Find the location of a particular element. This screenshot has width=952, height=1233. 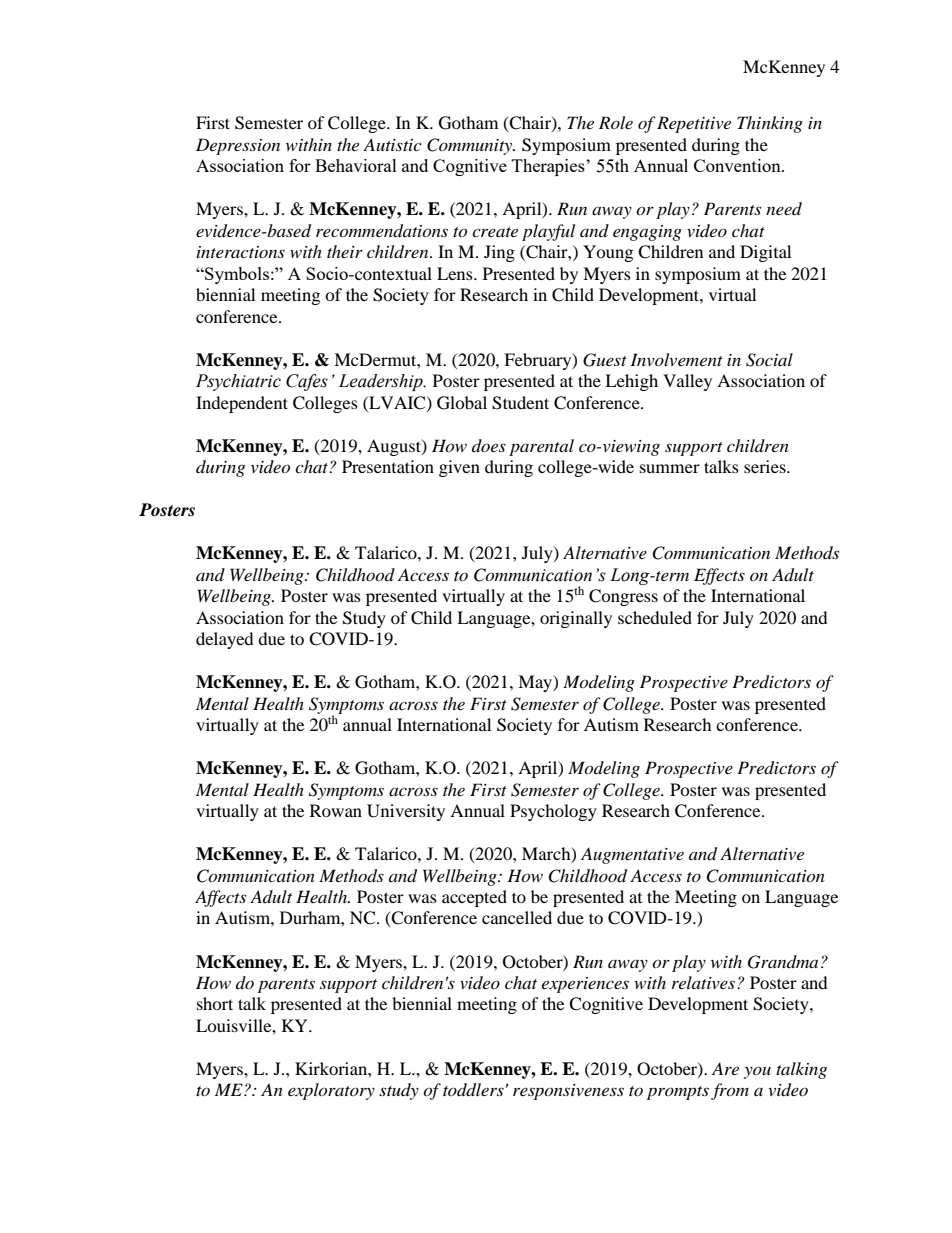

delayed is located at coordinates (225, 640).
